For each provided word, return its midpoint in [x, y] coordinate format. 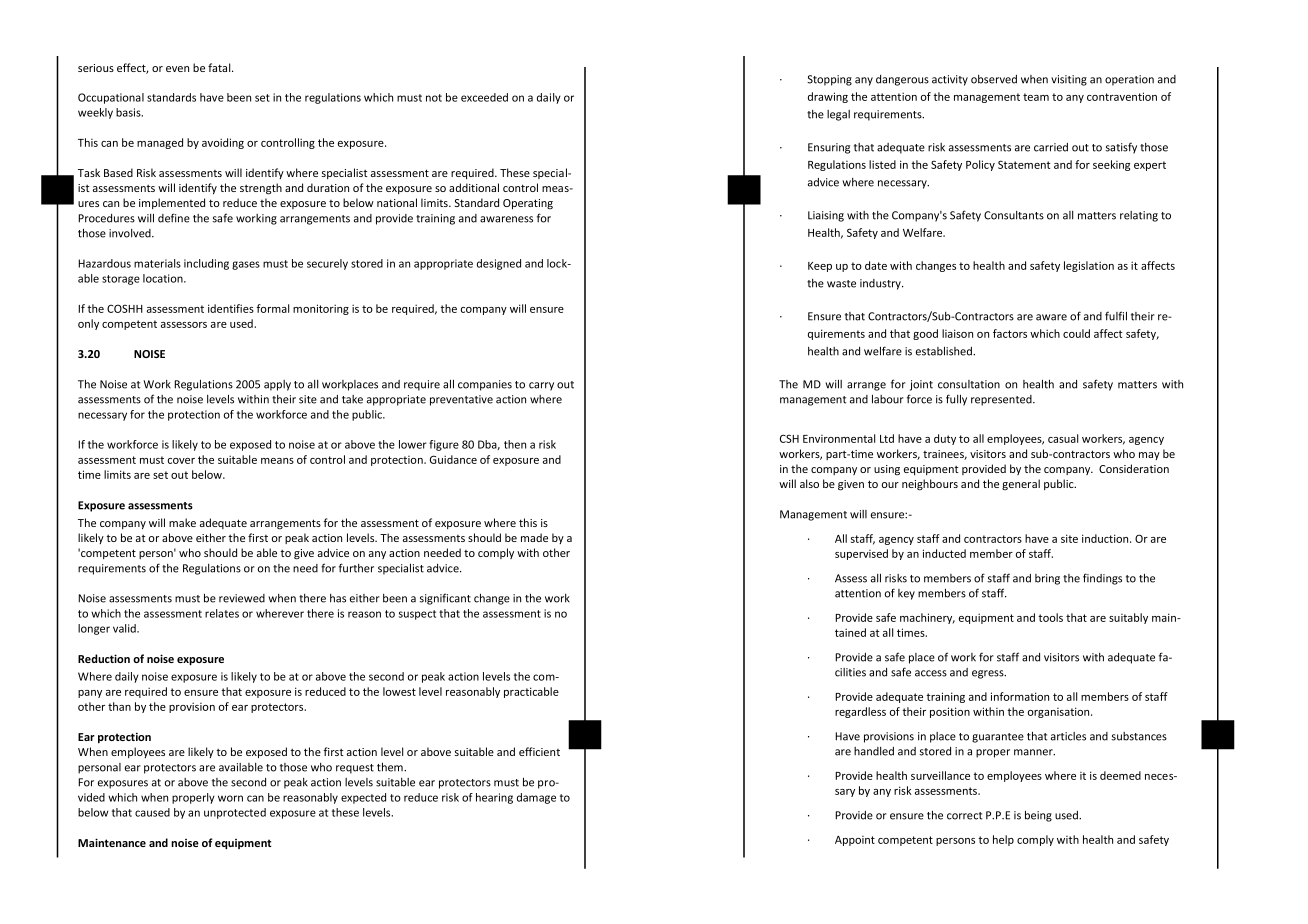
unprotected [235, 813]
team [1036, 97]
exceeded [484, 97]
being [1038, 816]
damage [536, 798]
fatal [220, 67]
